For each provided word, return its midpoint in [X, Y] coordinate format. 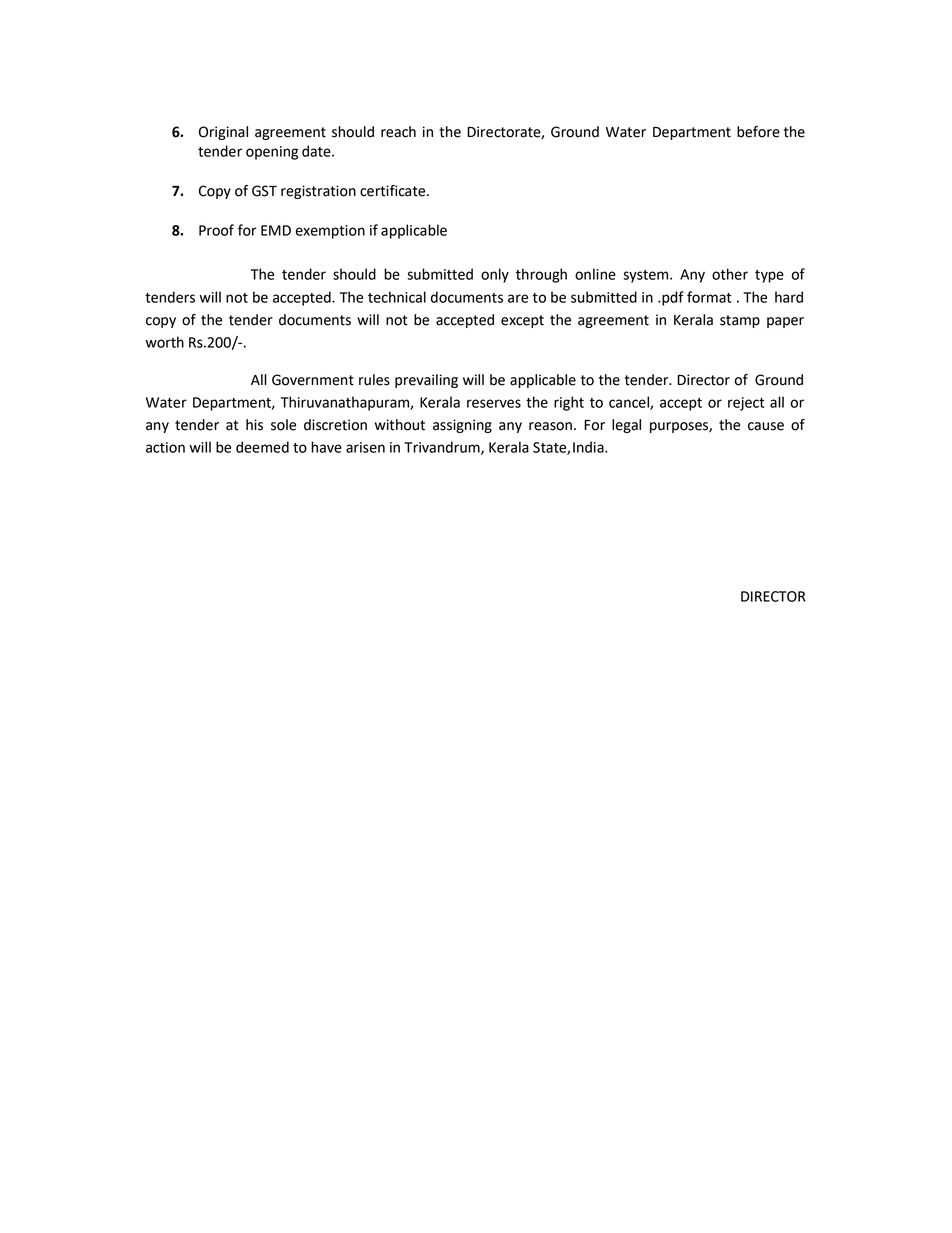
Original [223, 133]
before [758, 132]
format [709, 297]
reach [398, 132]
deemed [262, 447]
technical [397, 297]
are [518, 298]
